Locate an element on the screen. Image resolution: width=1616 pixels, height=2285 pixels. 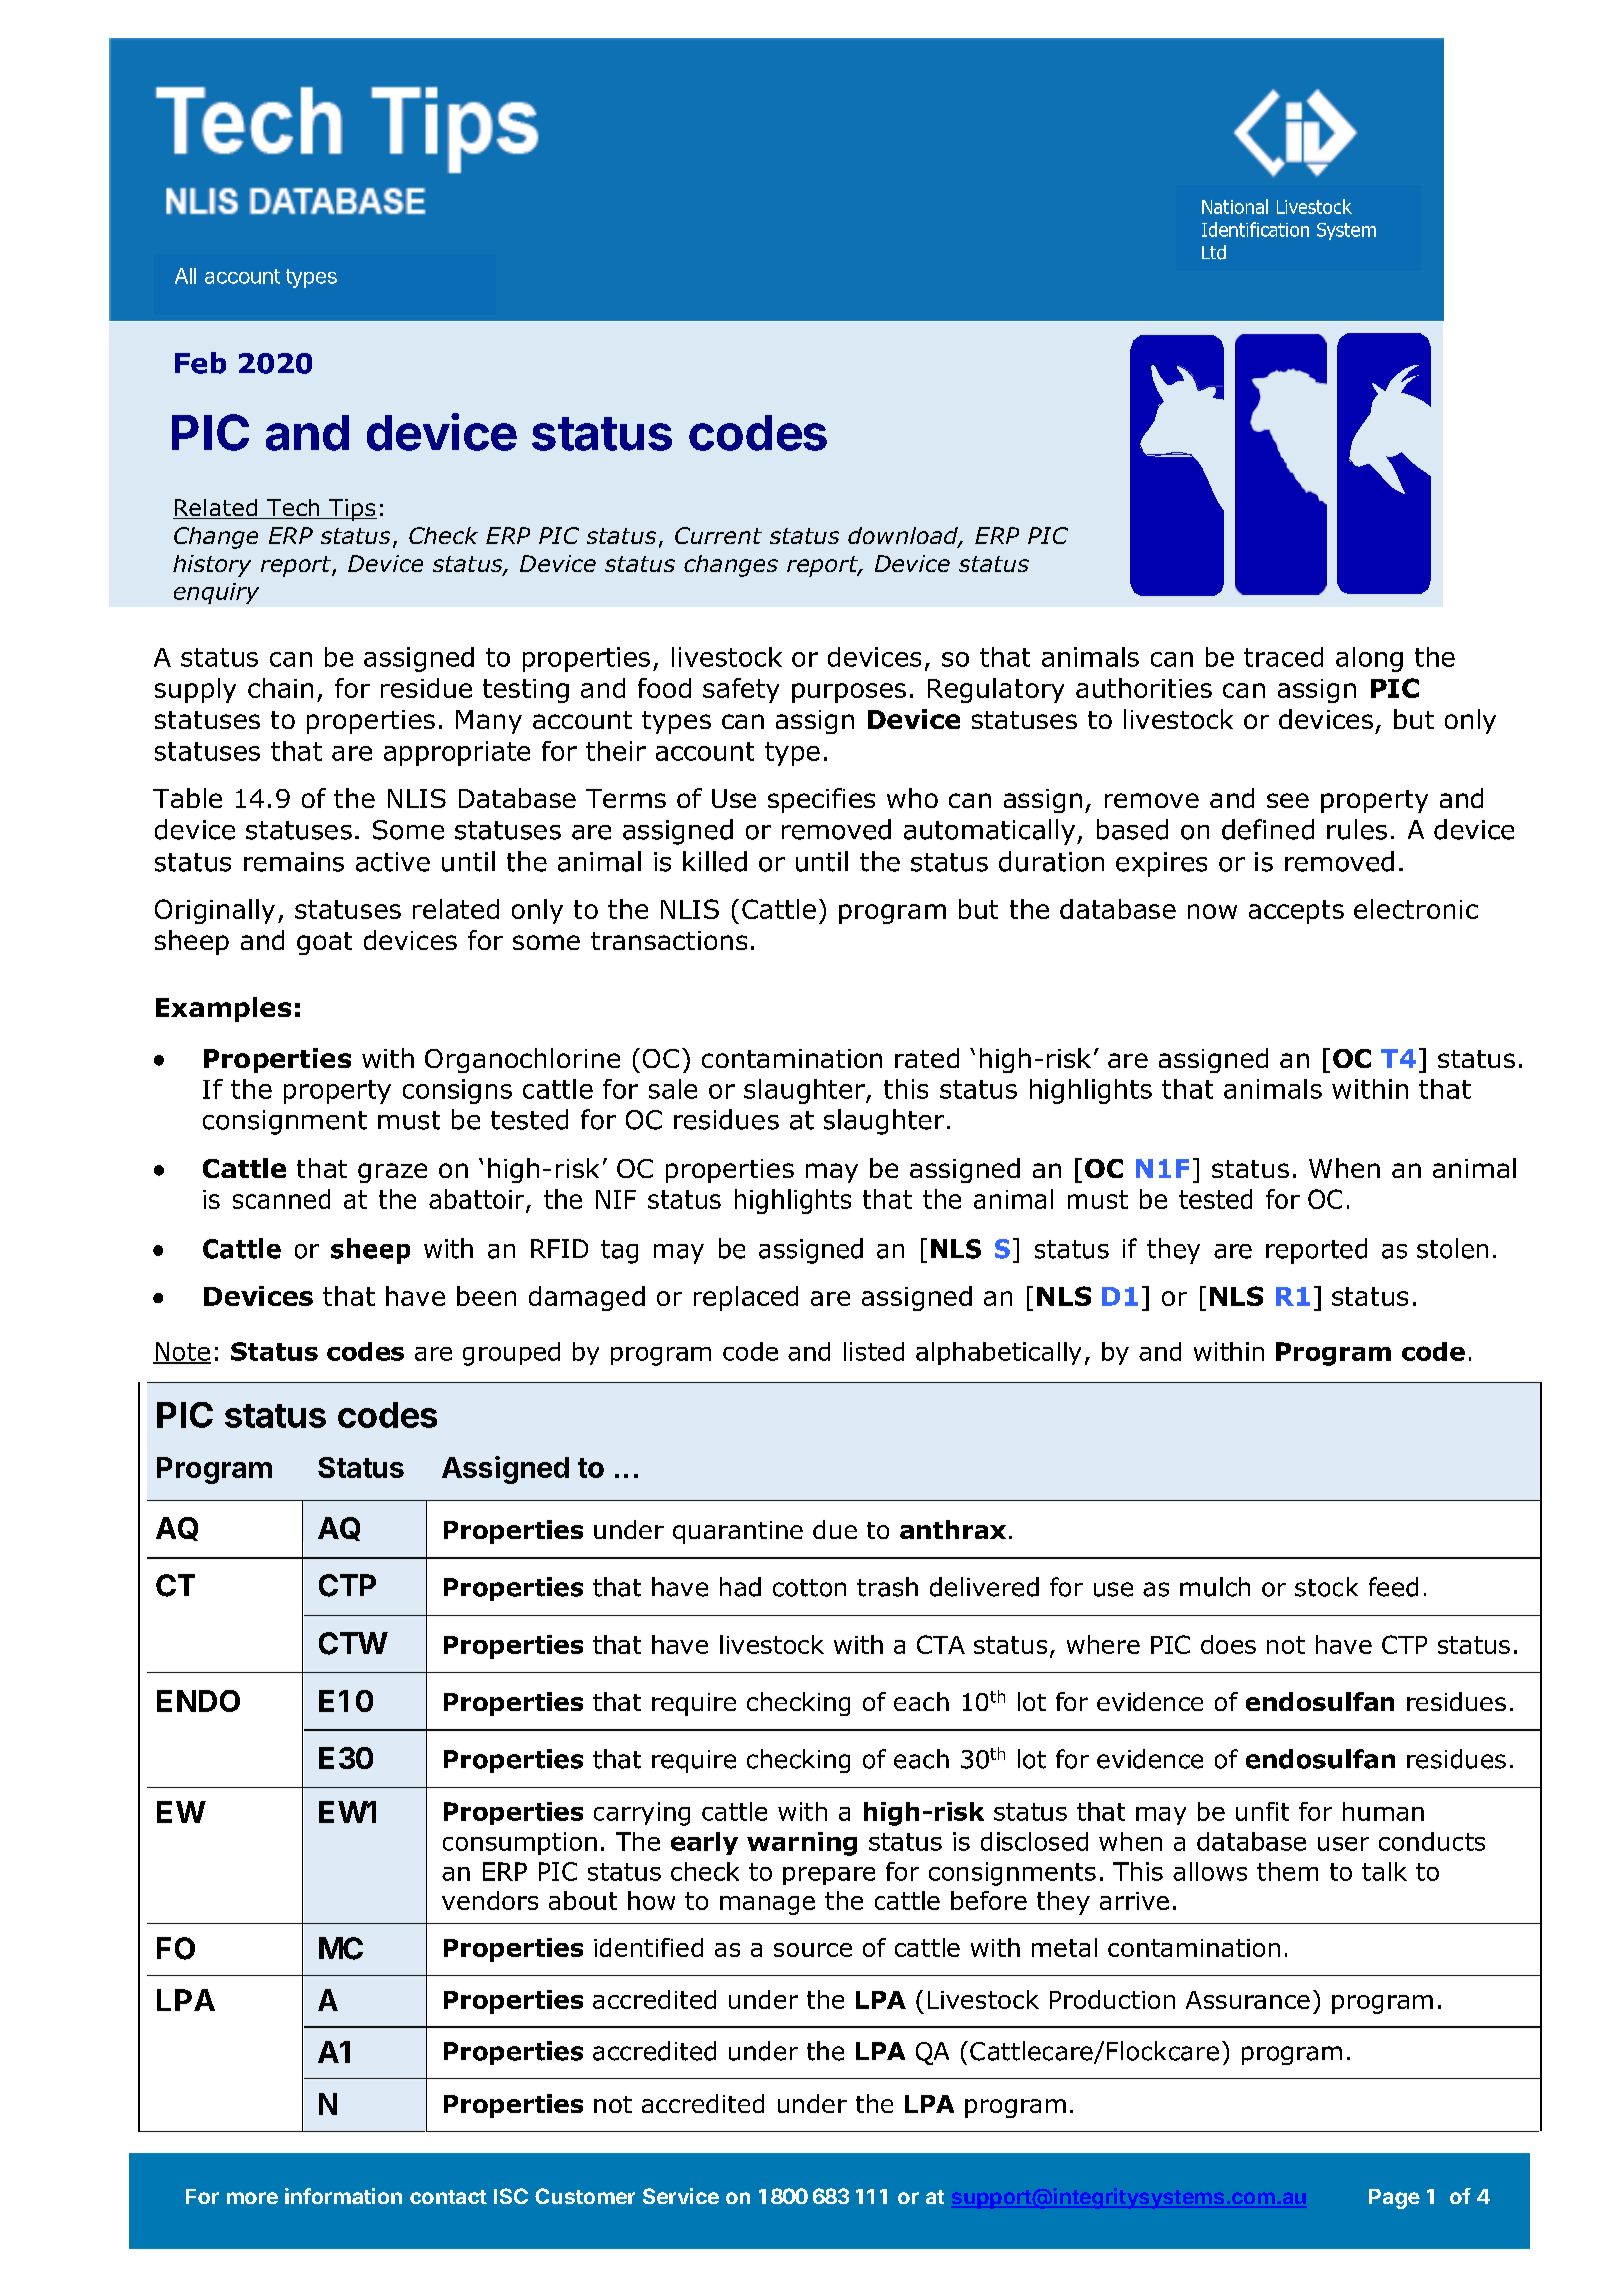
Note is located at coordinates (182, 1352).
